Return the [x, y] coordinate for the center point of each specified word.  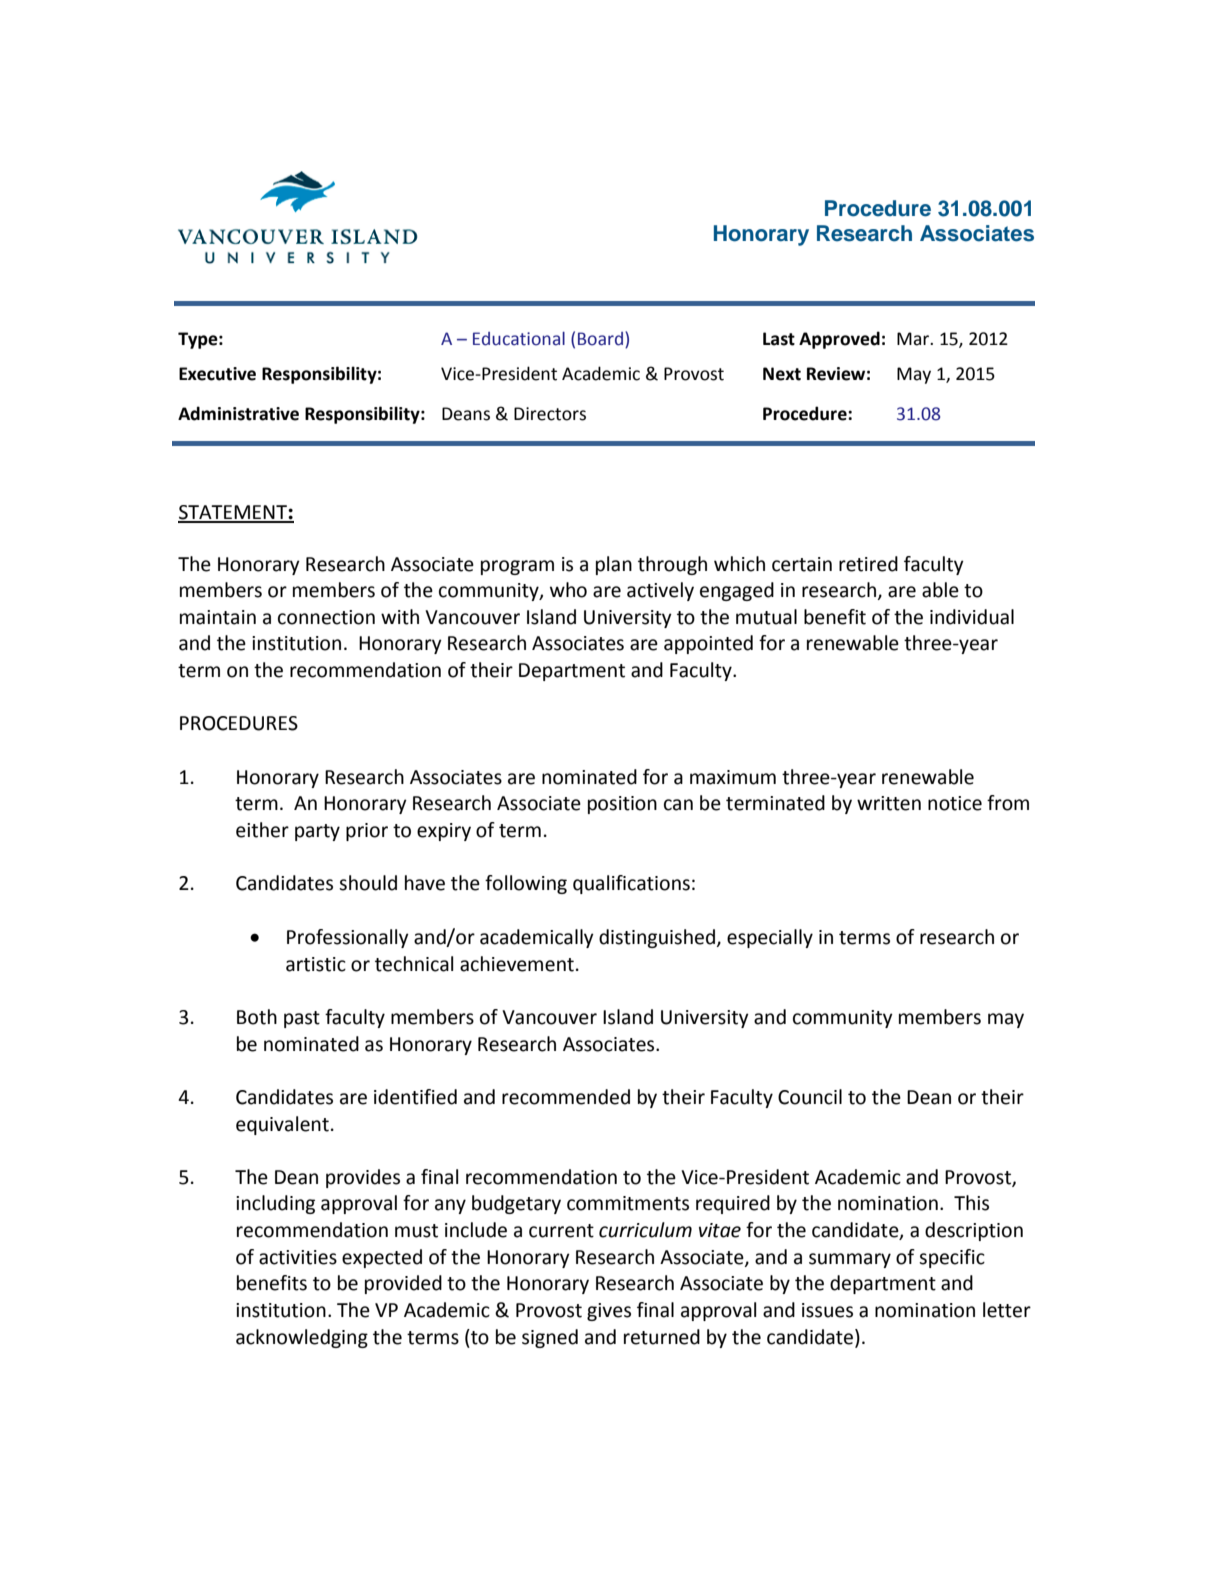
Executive [217, 374]
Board [600, 339]
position [622, 805]
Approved [839, 340]
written [889, 803]
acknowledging [302, 1338]
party [317, 832]
